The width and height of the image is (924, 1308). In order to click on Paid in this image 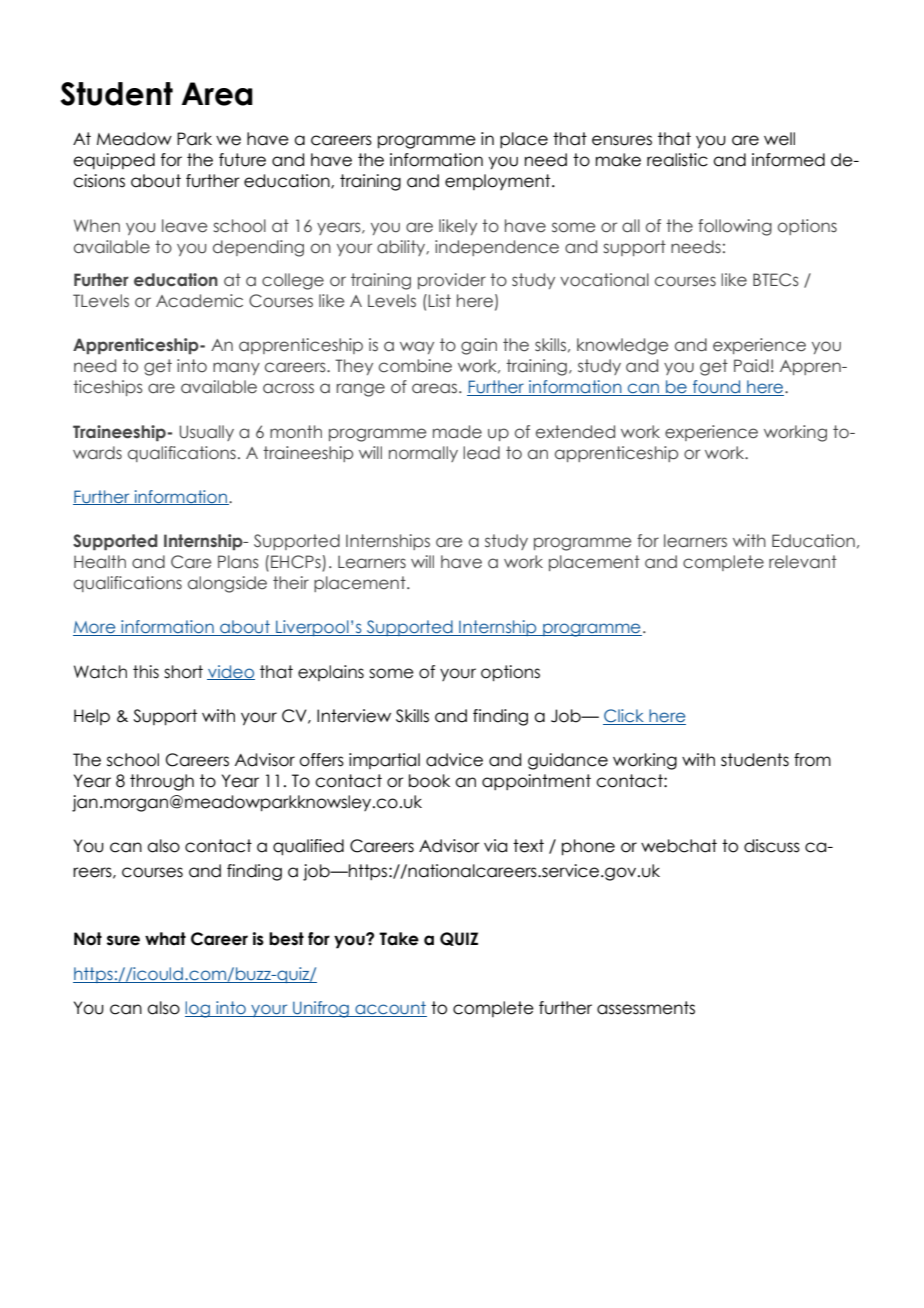, I will do `click(751, 366)`.
